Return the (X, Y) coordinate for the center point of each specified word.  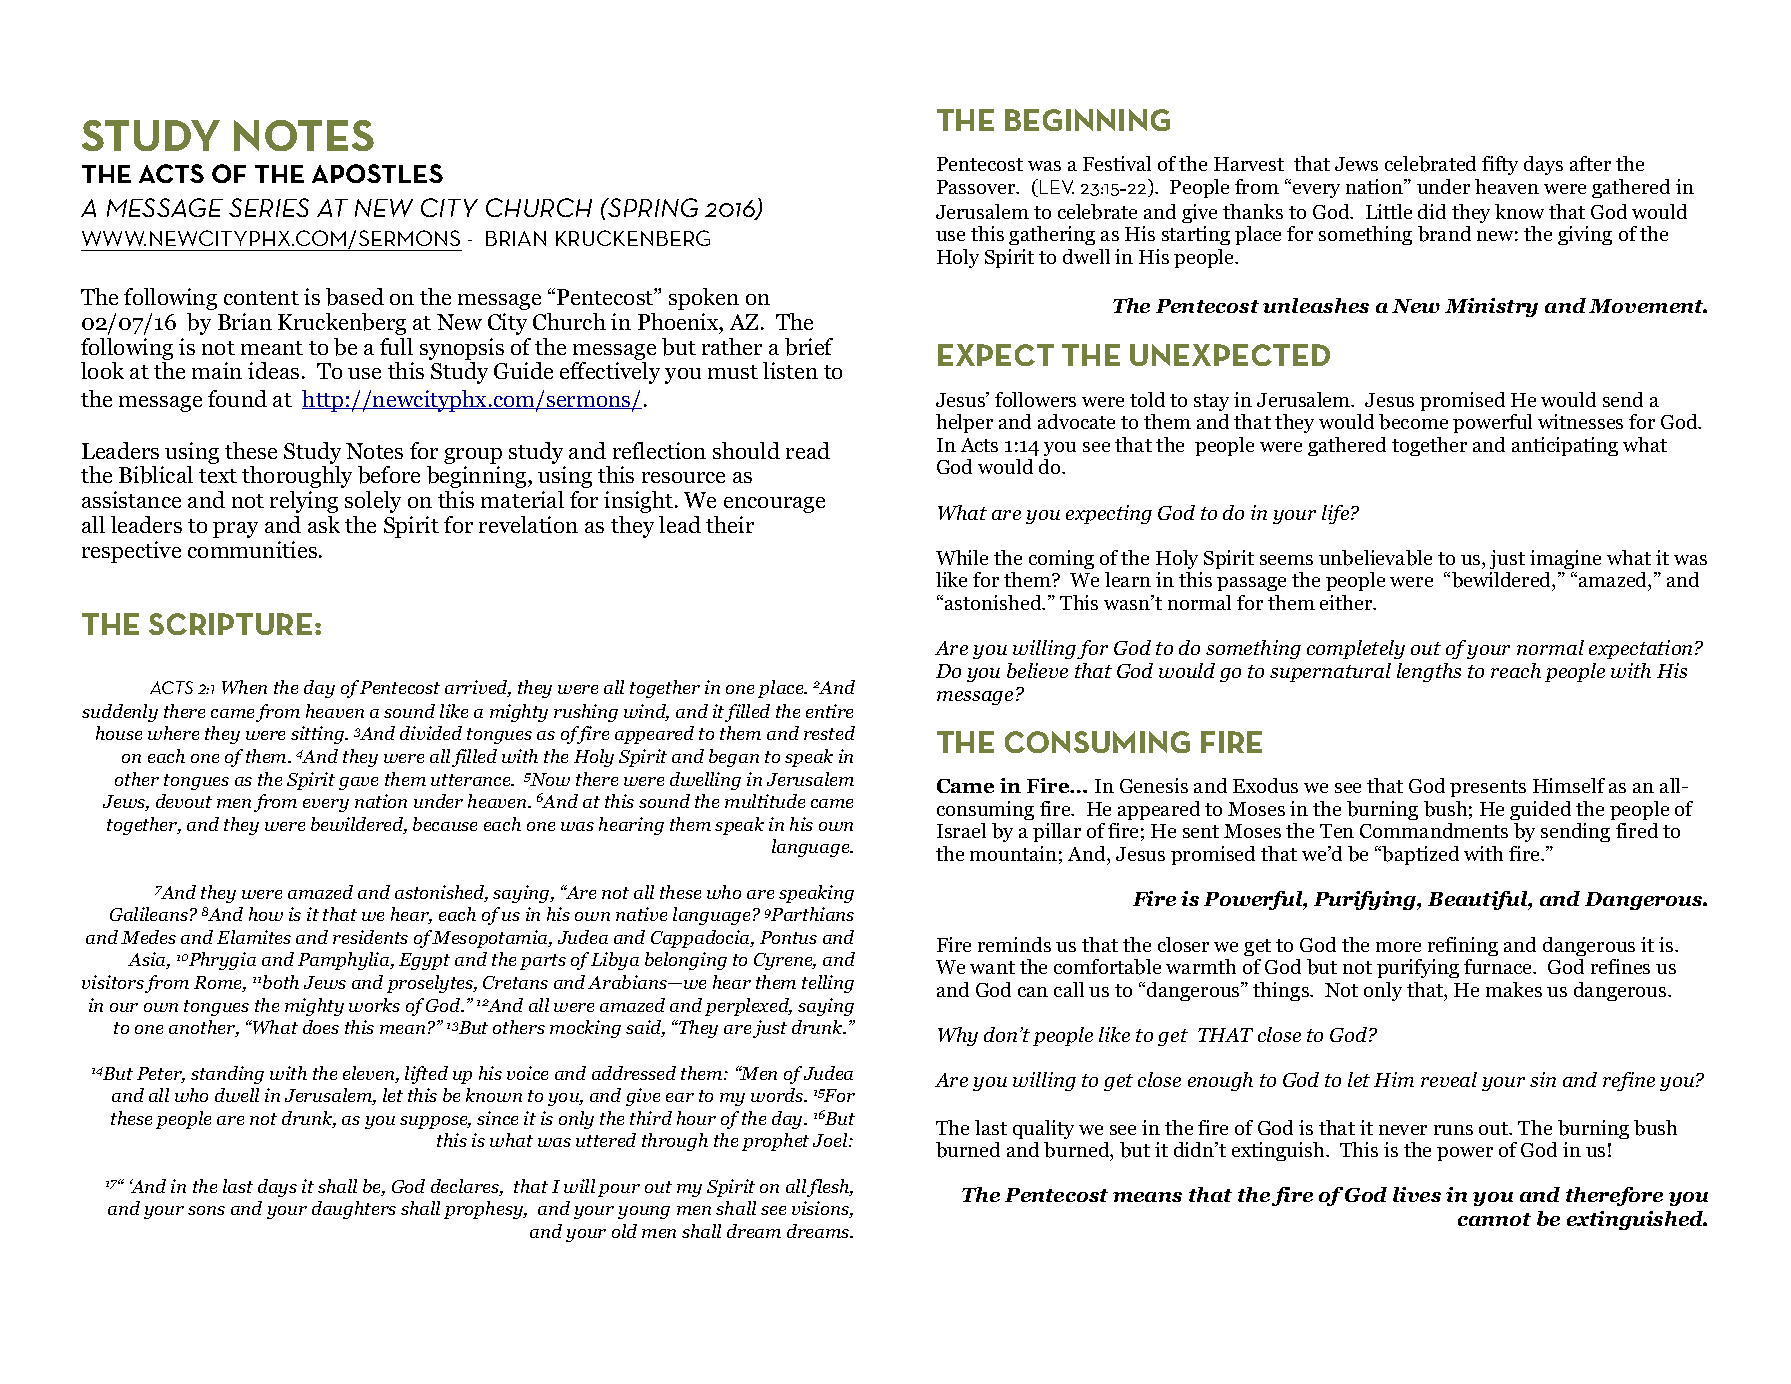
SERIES (269, 207)
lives (1417, 1194)
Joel (831, 1140)
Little (1389, 211)
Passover (977, 187)
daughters (354, 1210)
